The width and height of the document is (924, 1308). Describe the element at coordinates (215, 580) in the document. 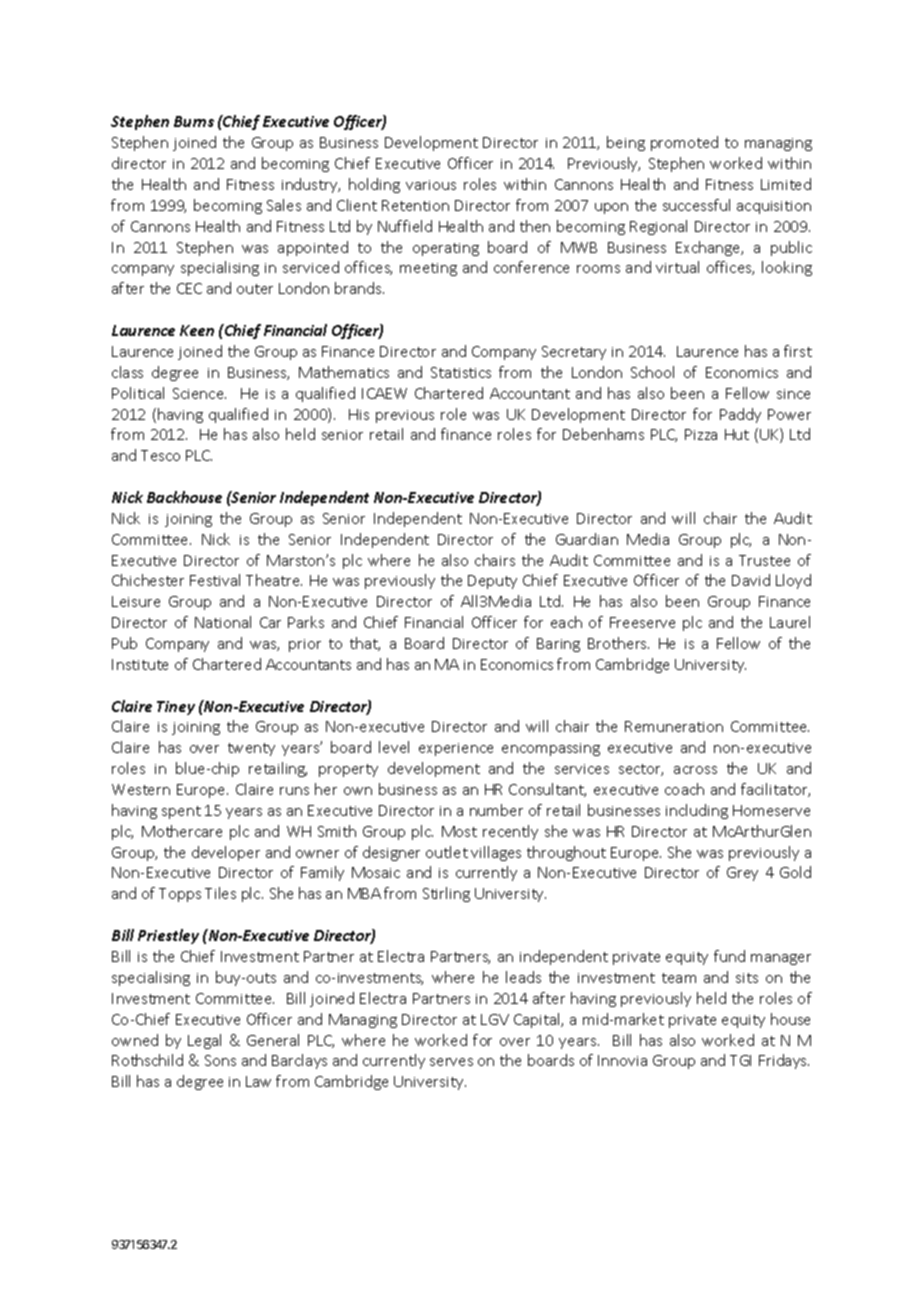

I see `Festival` at that location.
